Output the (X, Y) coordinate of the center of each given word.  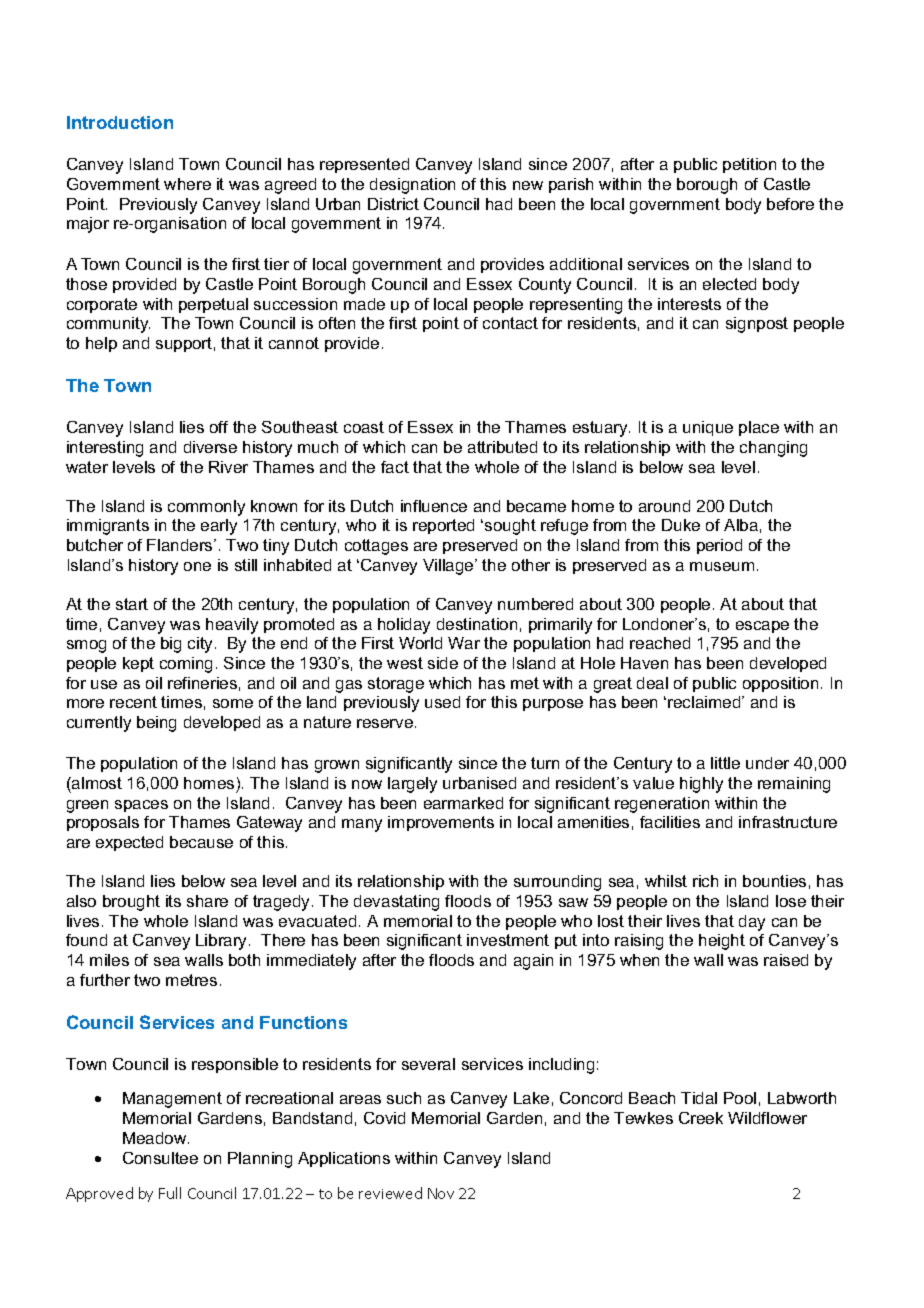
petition (749, 165)
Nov (441, 1193)
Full (170, 1193)
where (187, 184)
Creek (701, 1118)
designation (412, 186)
